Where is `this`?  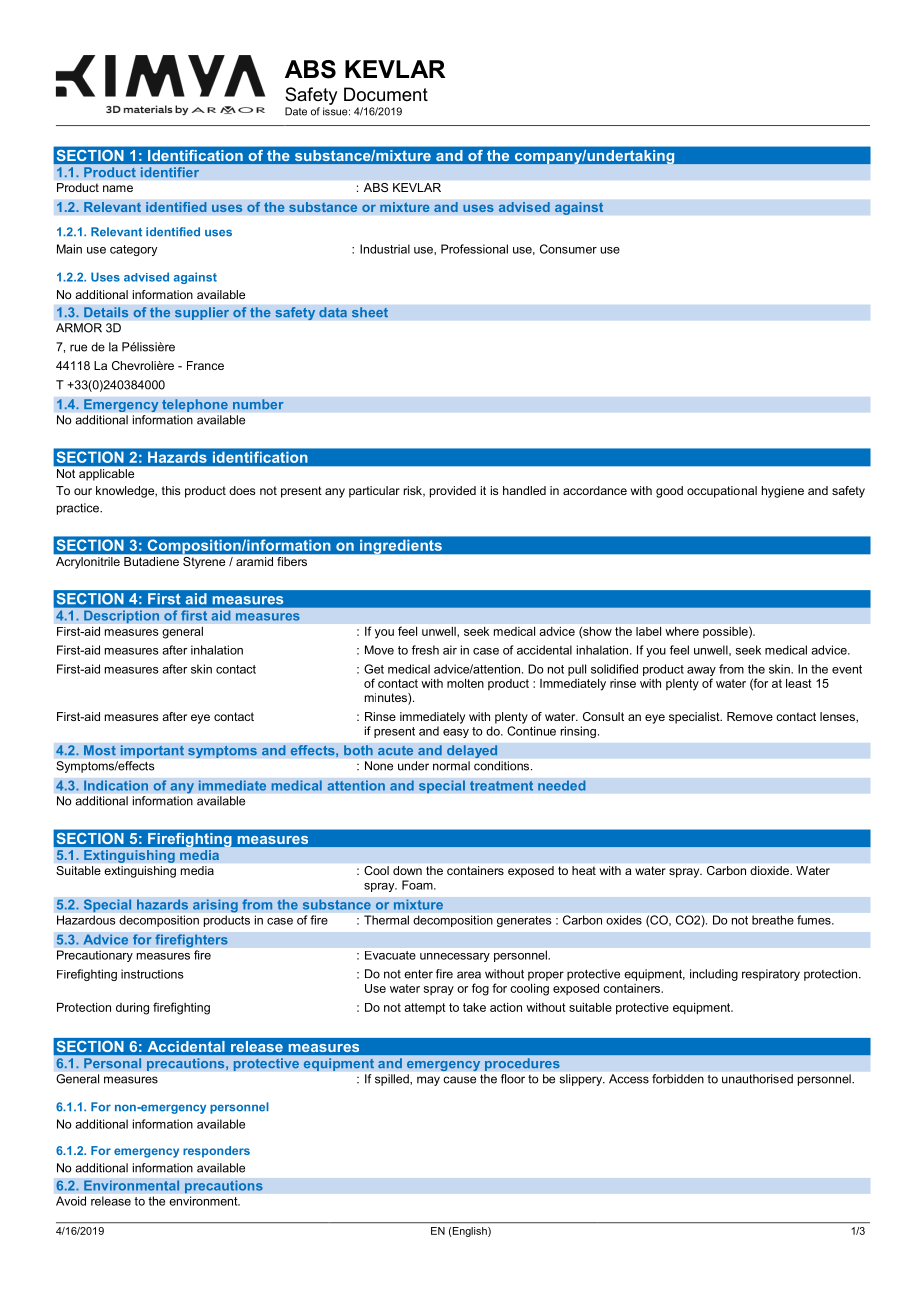 this is located at coordinates (171, 490).
